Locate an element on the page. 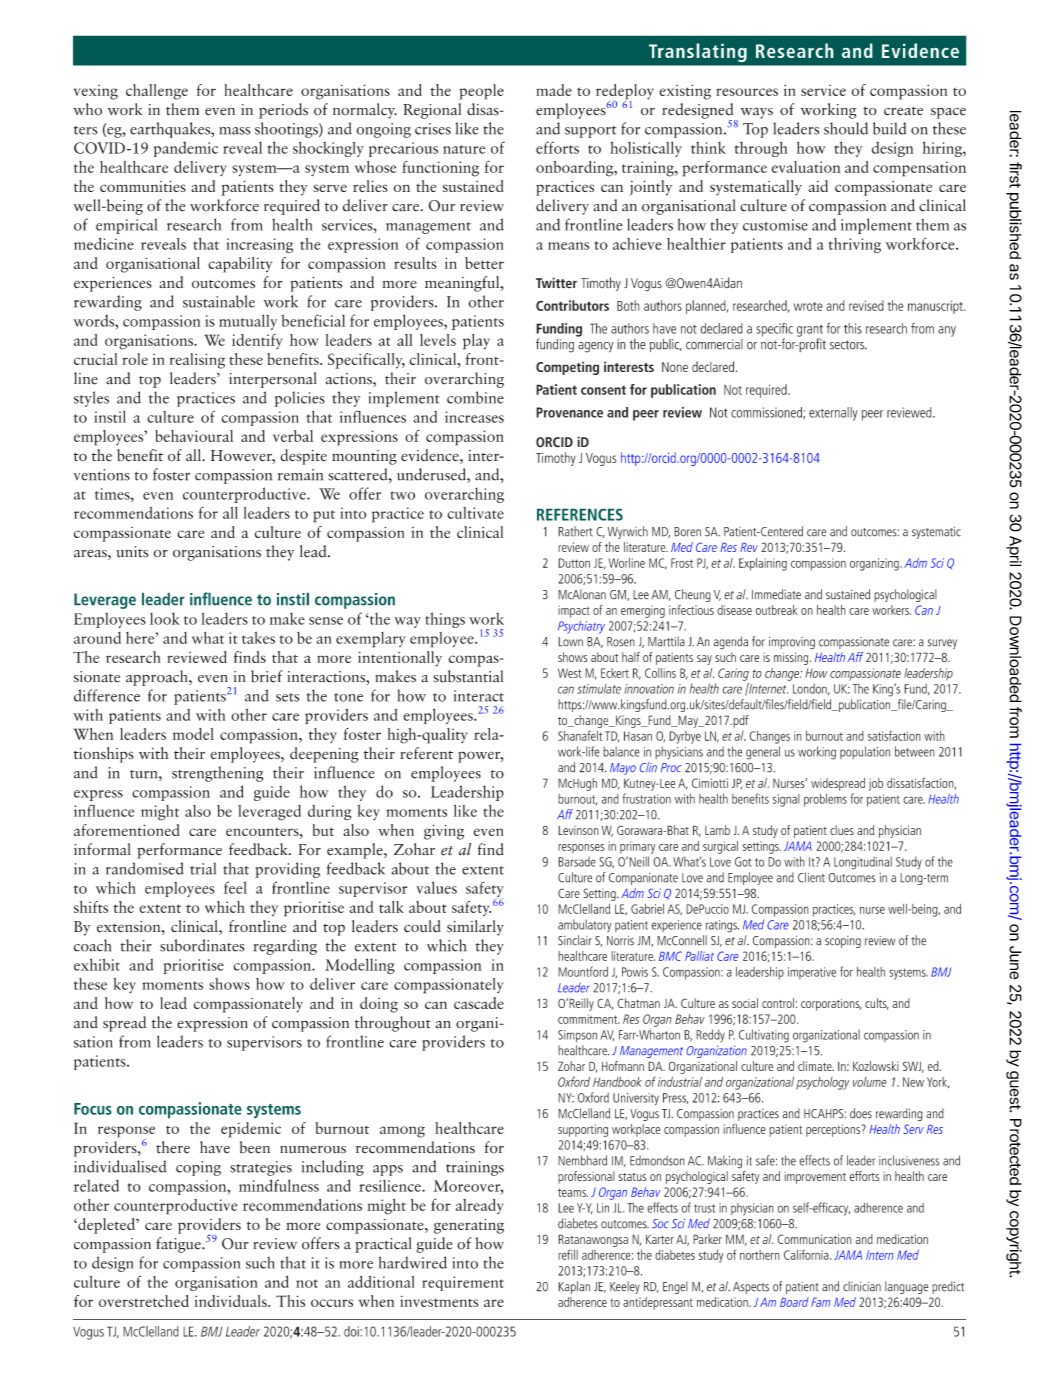 The width and height of the page is (1040, 1387). realising is located at coordinates (197, 361).
